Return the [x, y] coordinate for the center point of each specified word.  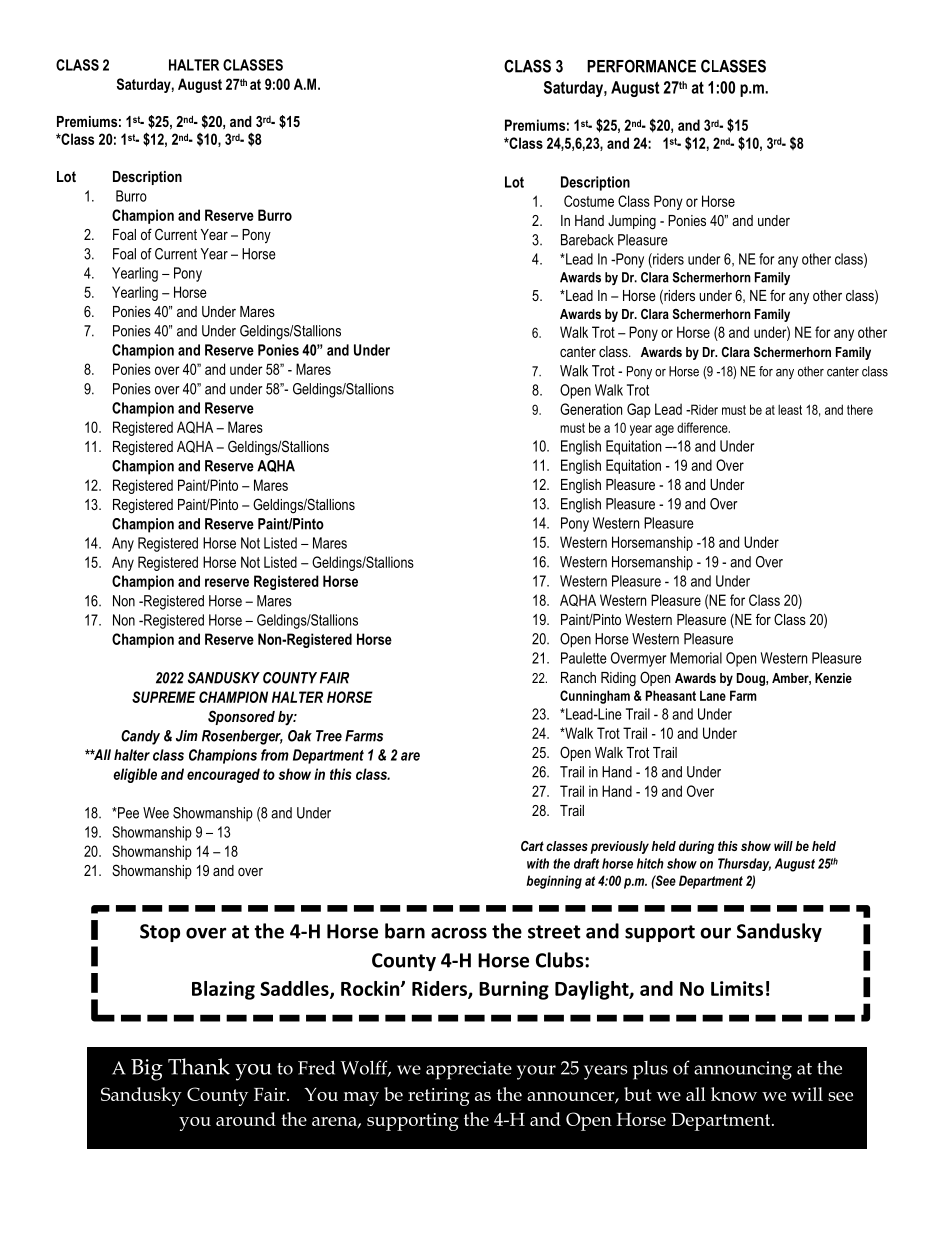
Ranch [578, 677]
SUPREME [164, 697]
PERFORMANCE [641, 66]
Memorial [696, 658]
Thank [199, 1066]
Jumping [632, 222]
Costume [589, 201]
